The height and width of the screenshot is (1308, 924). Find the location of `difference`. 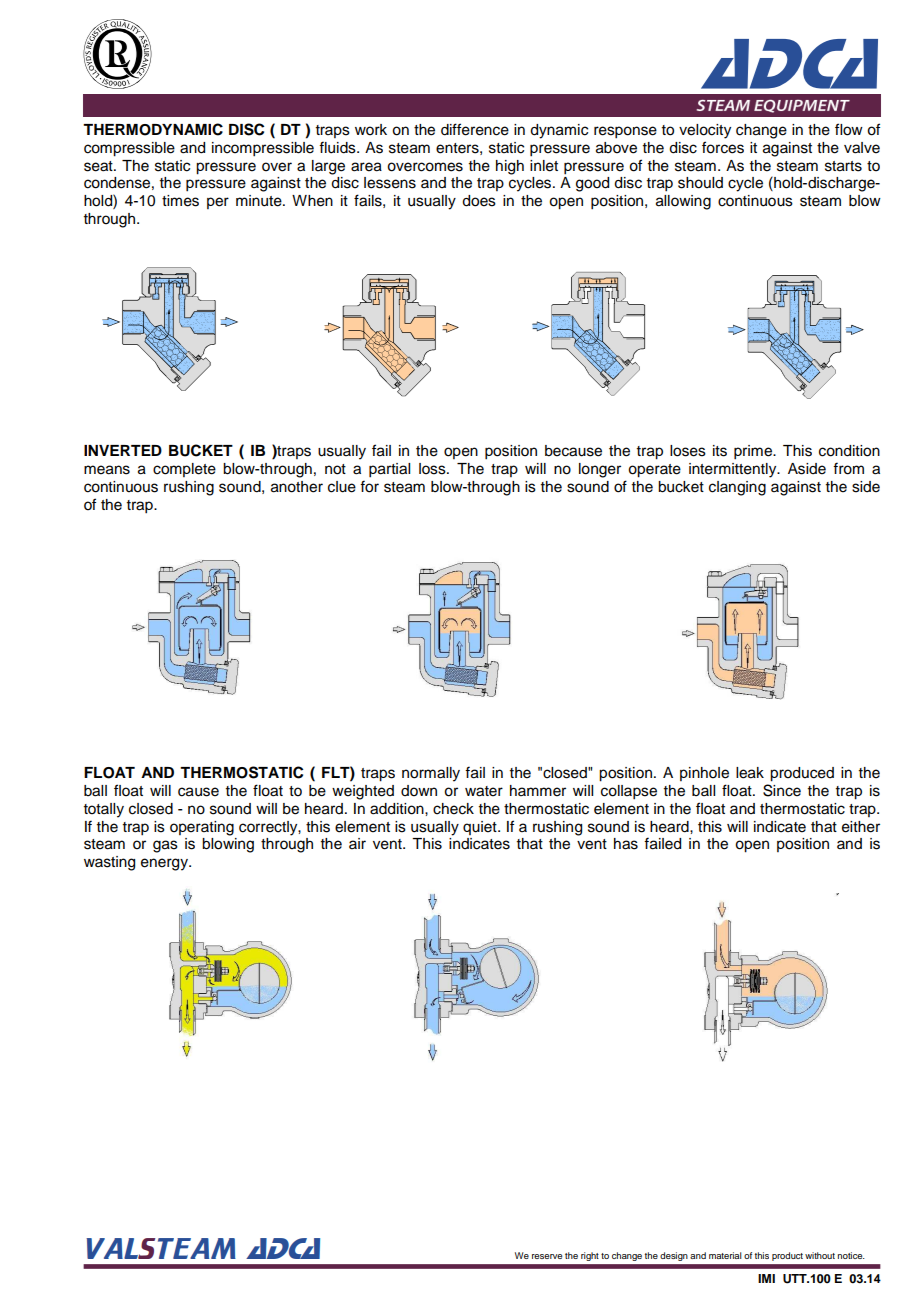

difference is located at coordinates (475, 129).
